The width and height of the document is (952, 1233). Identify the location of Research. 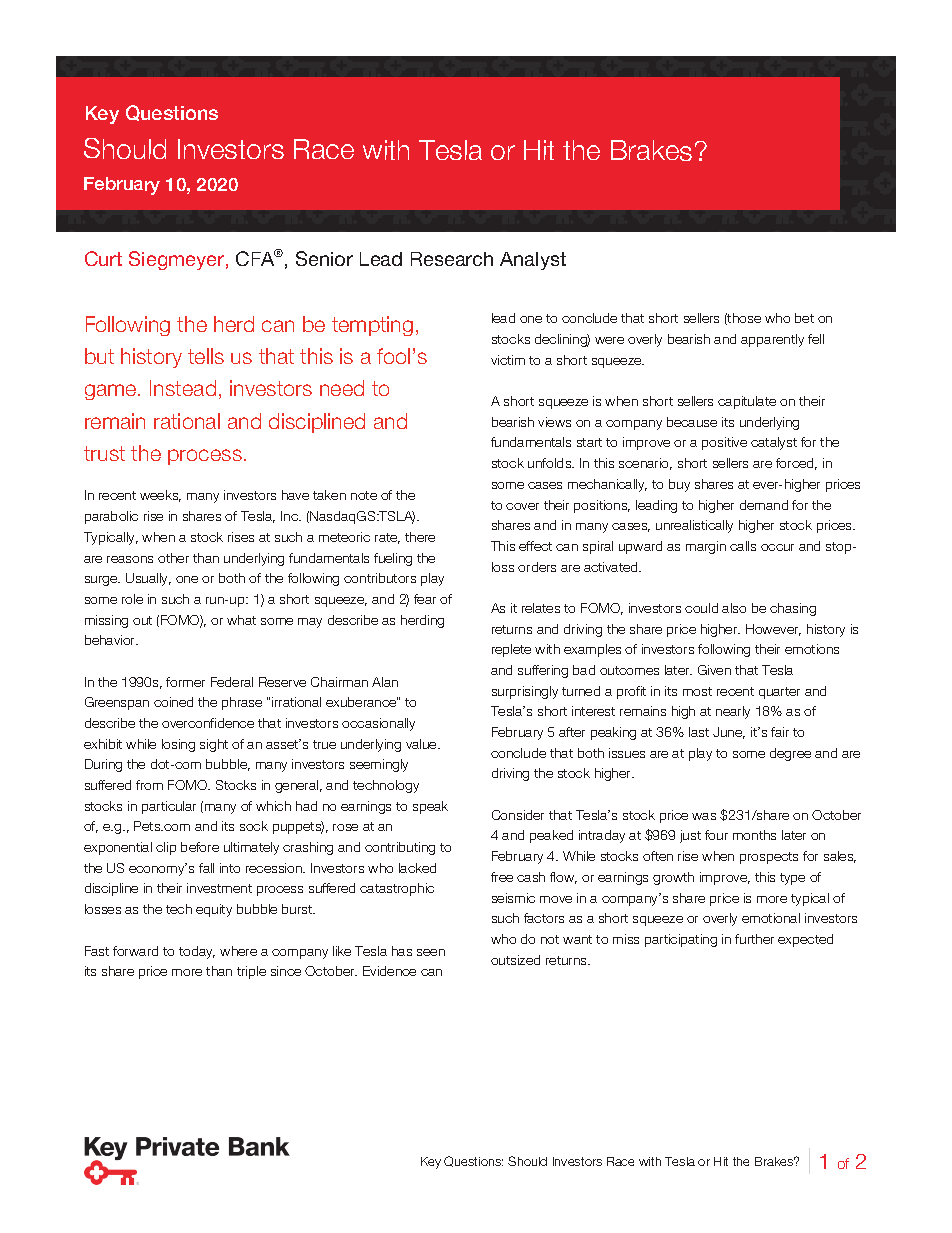
(452, 259).
